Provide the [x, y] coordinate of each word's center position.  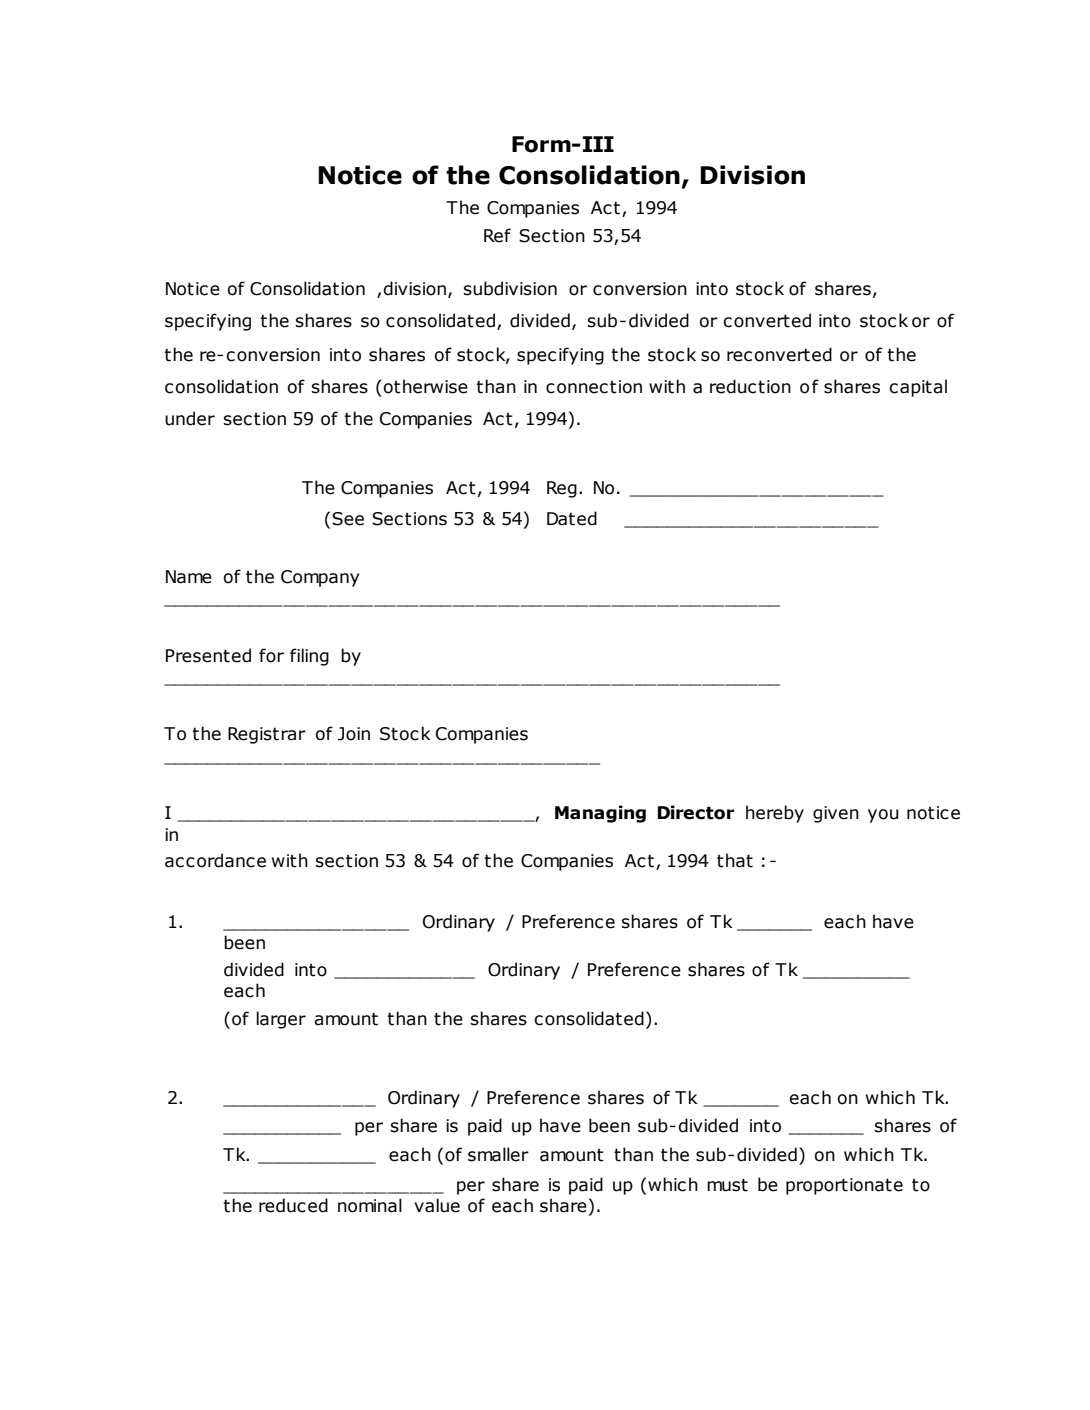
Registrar [267, 735]
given [836, 814]
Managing [600, 814]
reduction [750, 386]
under [190, 418]
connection [594, 387]
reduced [293, 1205]
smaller [498, 1154]
